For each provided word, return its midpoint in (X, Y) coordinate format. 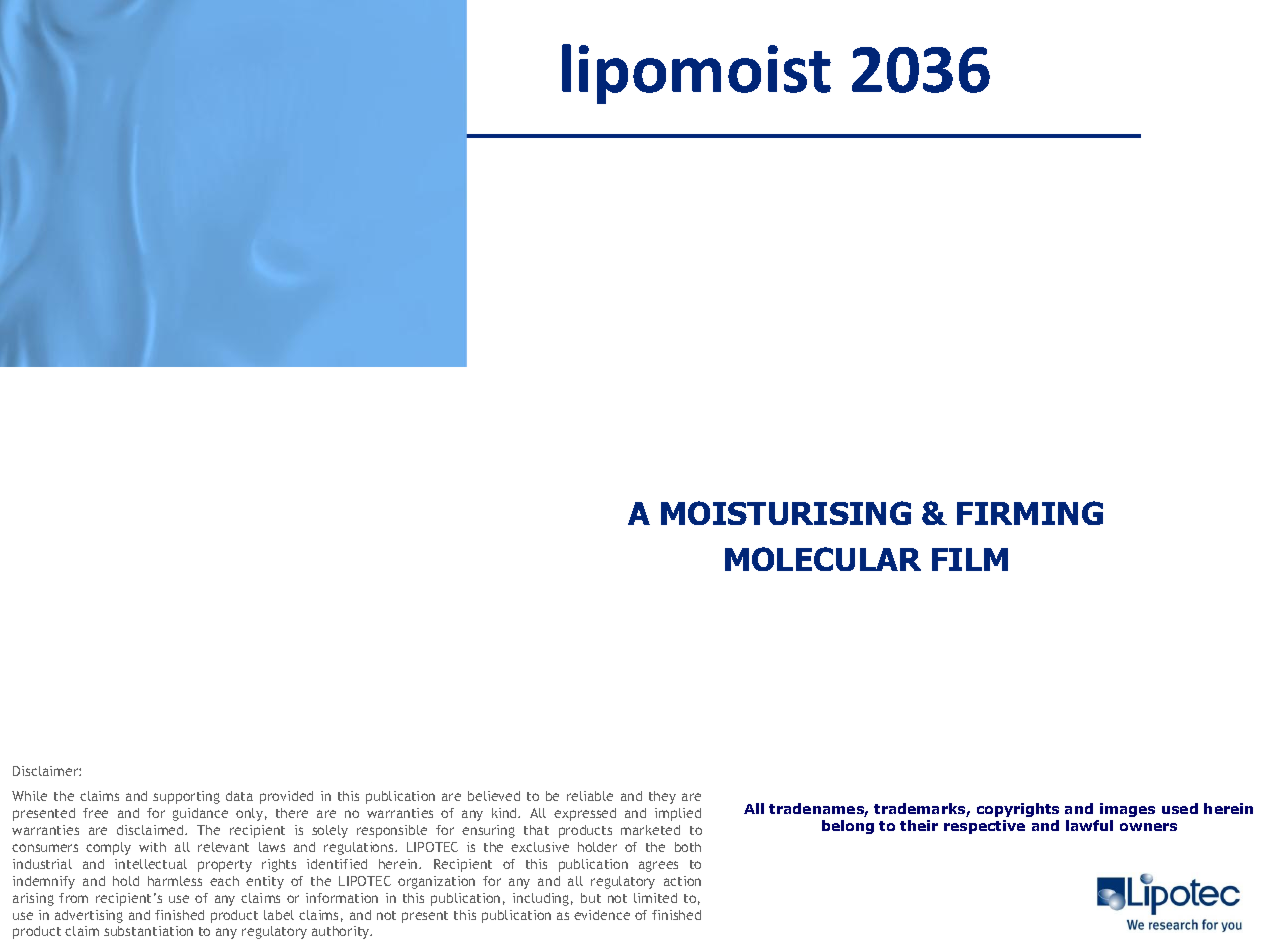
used (1180, 808)
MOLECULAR (823, 559)
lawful (1089, 825)
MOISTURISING (786, 513)
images (1127, 810)
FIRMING (1030, 513)
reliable (590, 796)
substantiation (148, 931)
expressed (585, 814)
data (239, 796)
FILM (970, 559)
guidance (200, 814)
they (662, 797)
